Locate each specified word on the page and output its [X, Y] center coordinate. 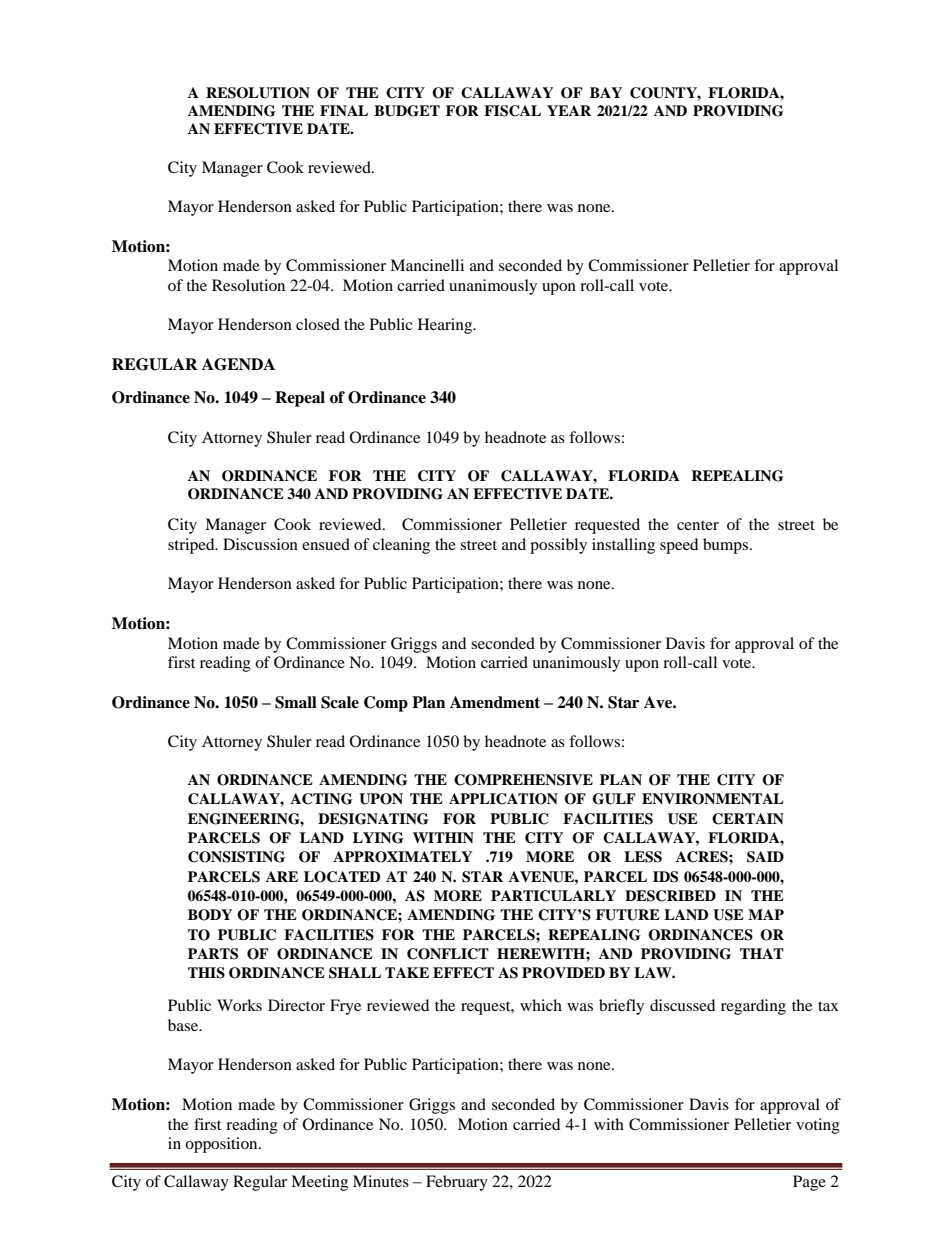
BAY [606, 92]
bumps [727, 546]
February [457, 1183]
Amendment [495, 702]
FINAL [344, 110]
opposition [222, 1145]
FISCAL [512, 111]
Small [296, 702]
